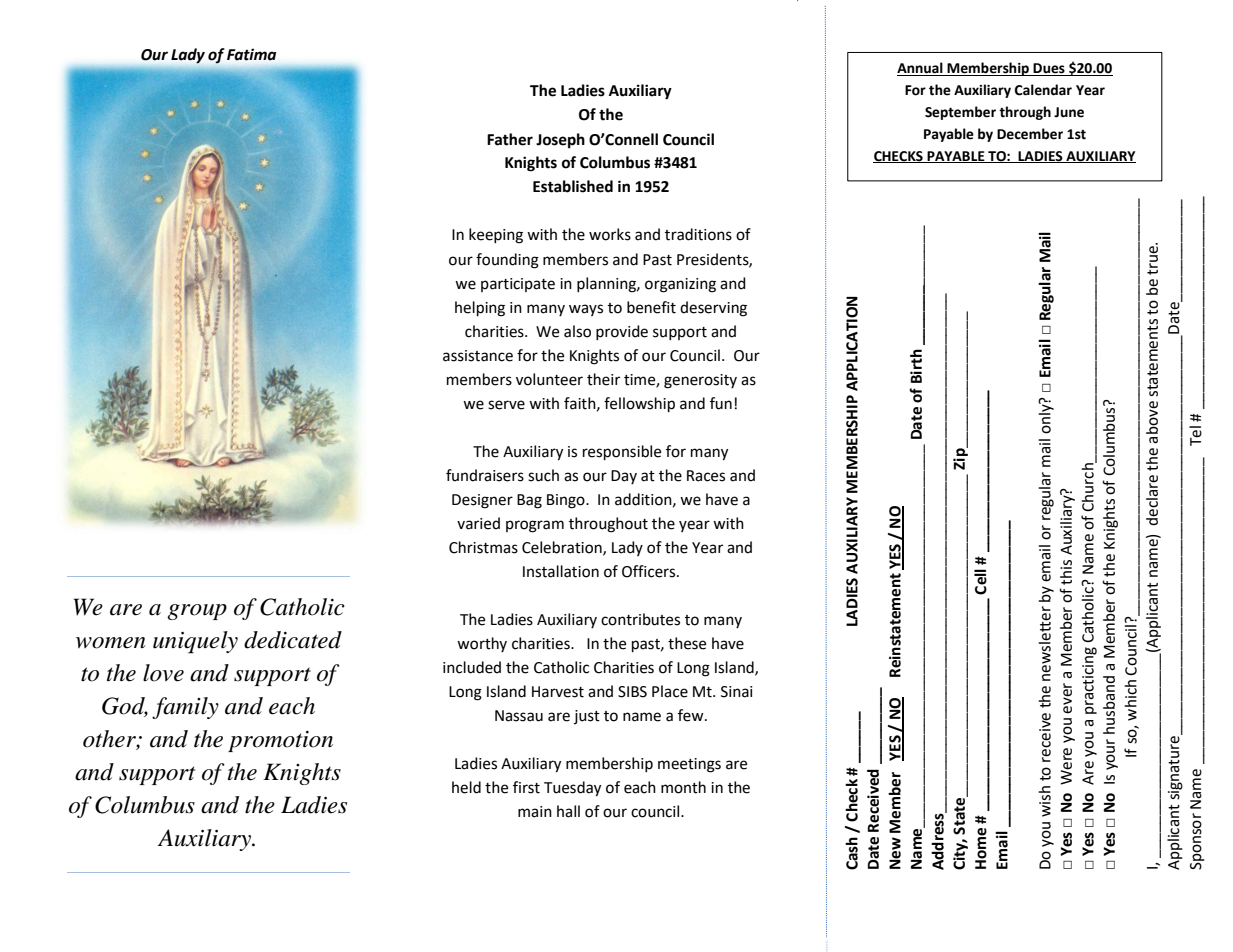  Describe the element at coordinates (683, 787) in the screenshot. I see `month` at that location.
